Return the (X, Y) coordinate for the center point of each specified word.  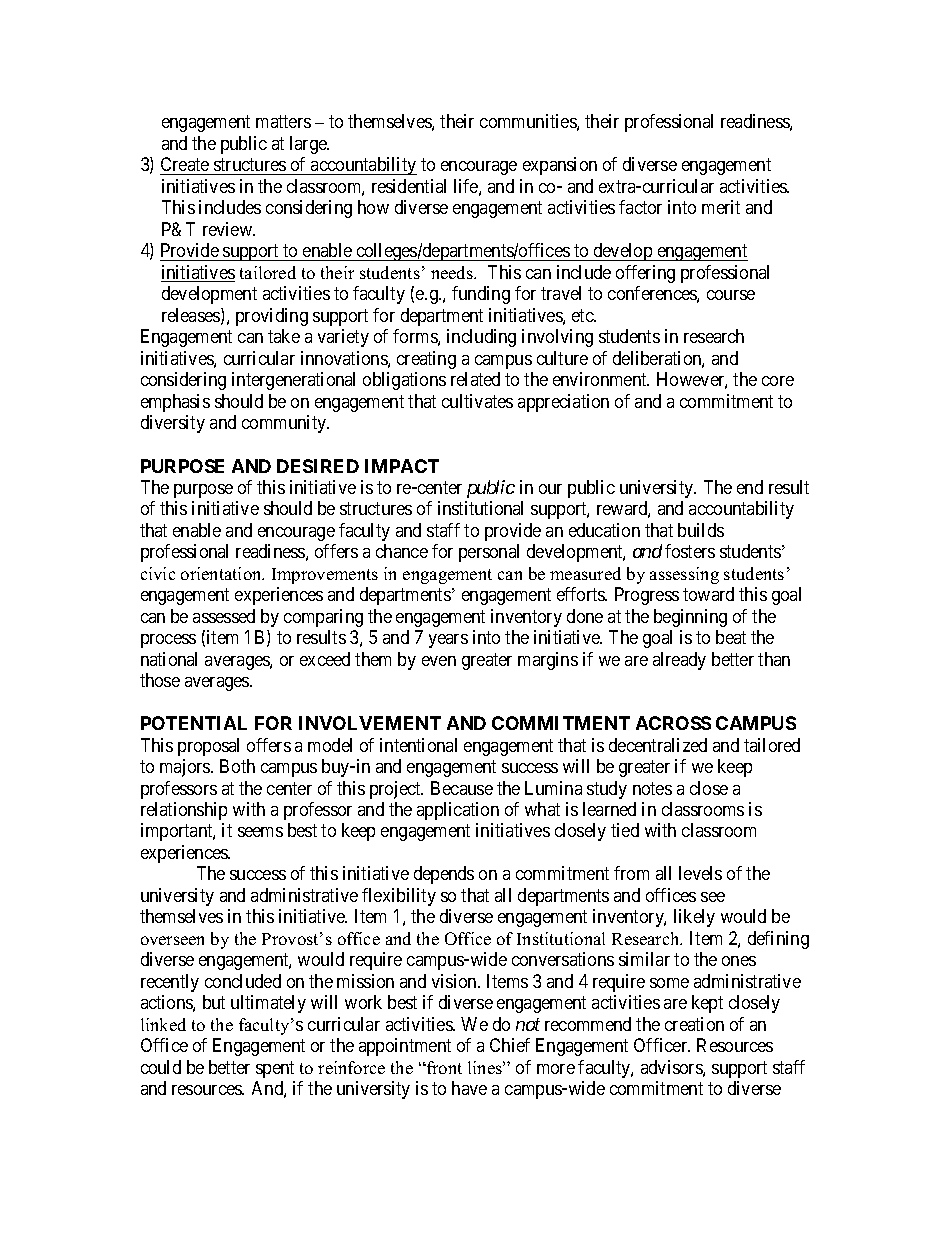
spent (275, 1069)
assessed (224, 616)
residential (409, 186)
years (448, 641)
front (443, 1067)
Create (185, 166)
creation (694, 1024)
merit (721, 207)
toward (708, 594)
